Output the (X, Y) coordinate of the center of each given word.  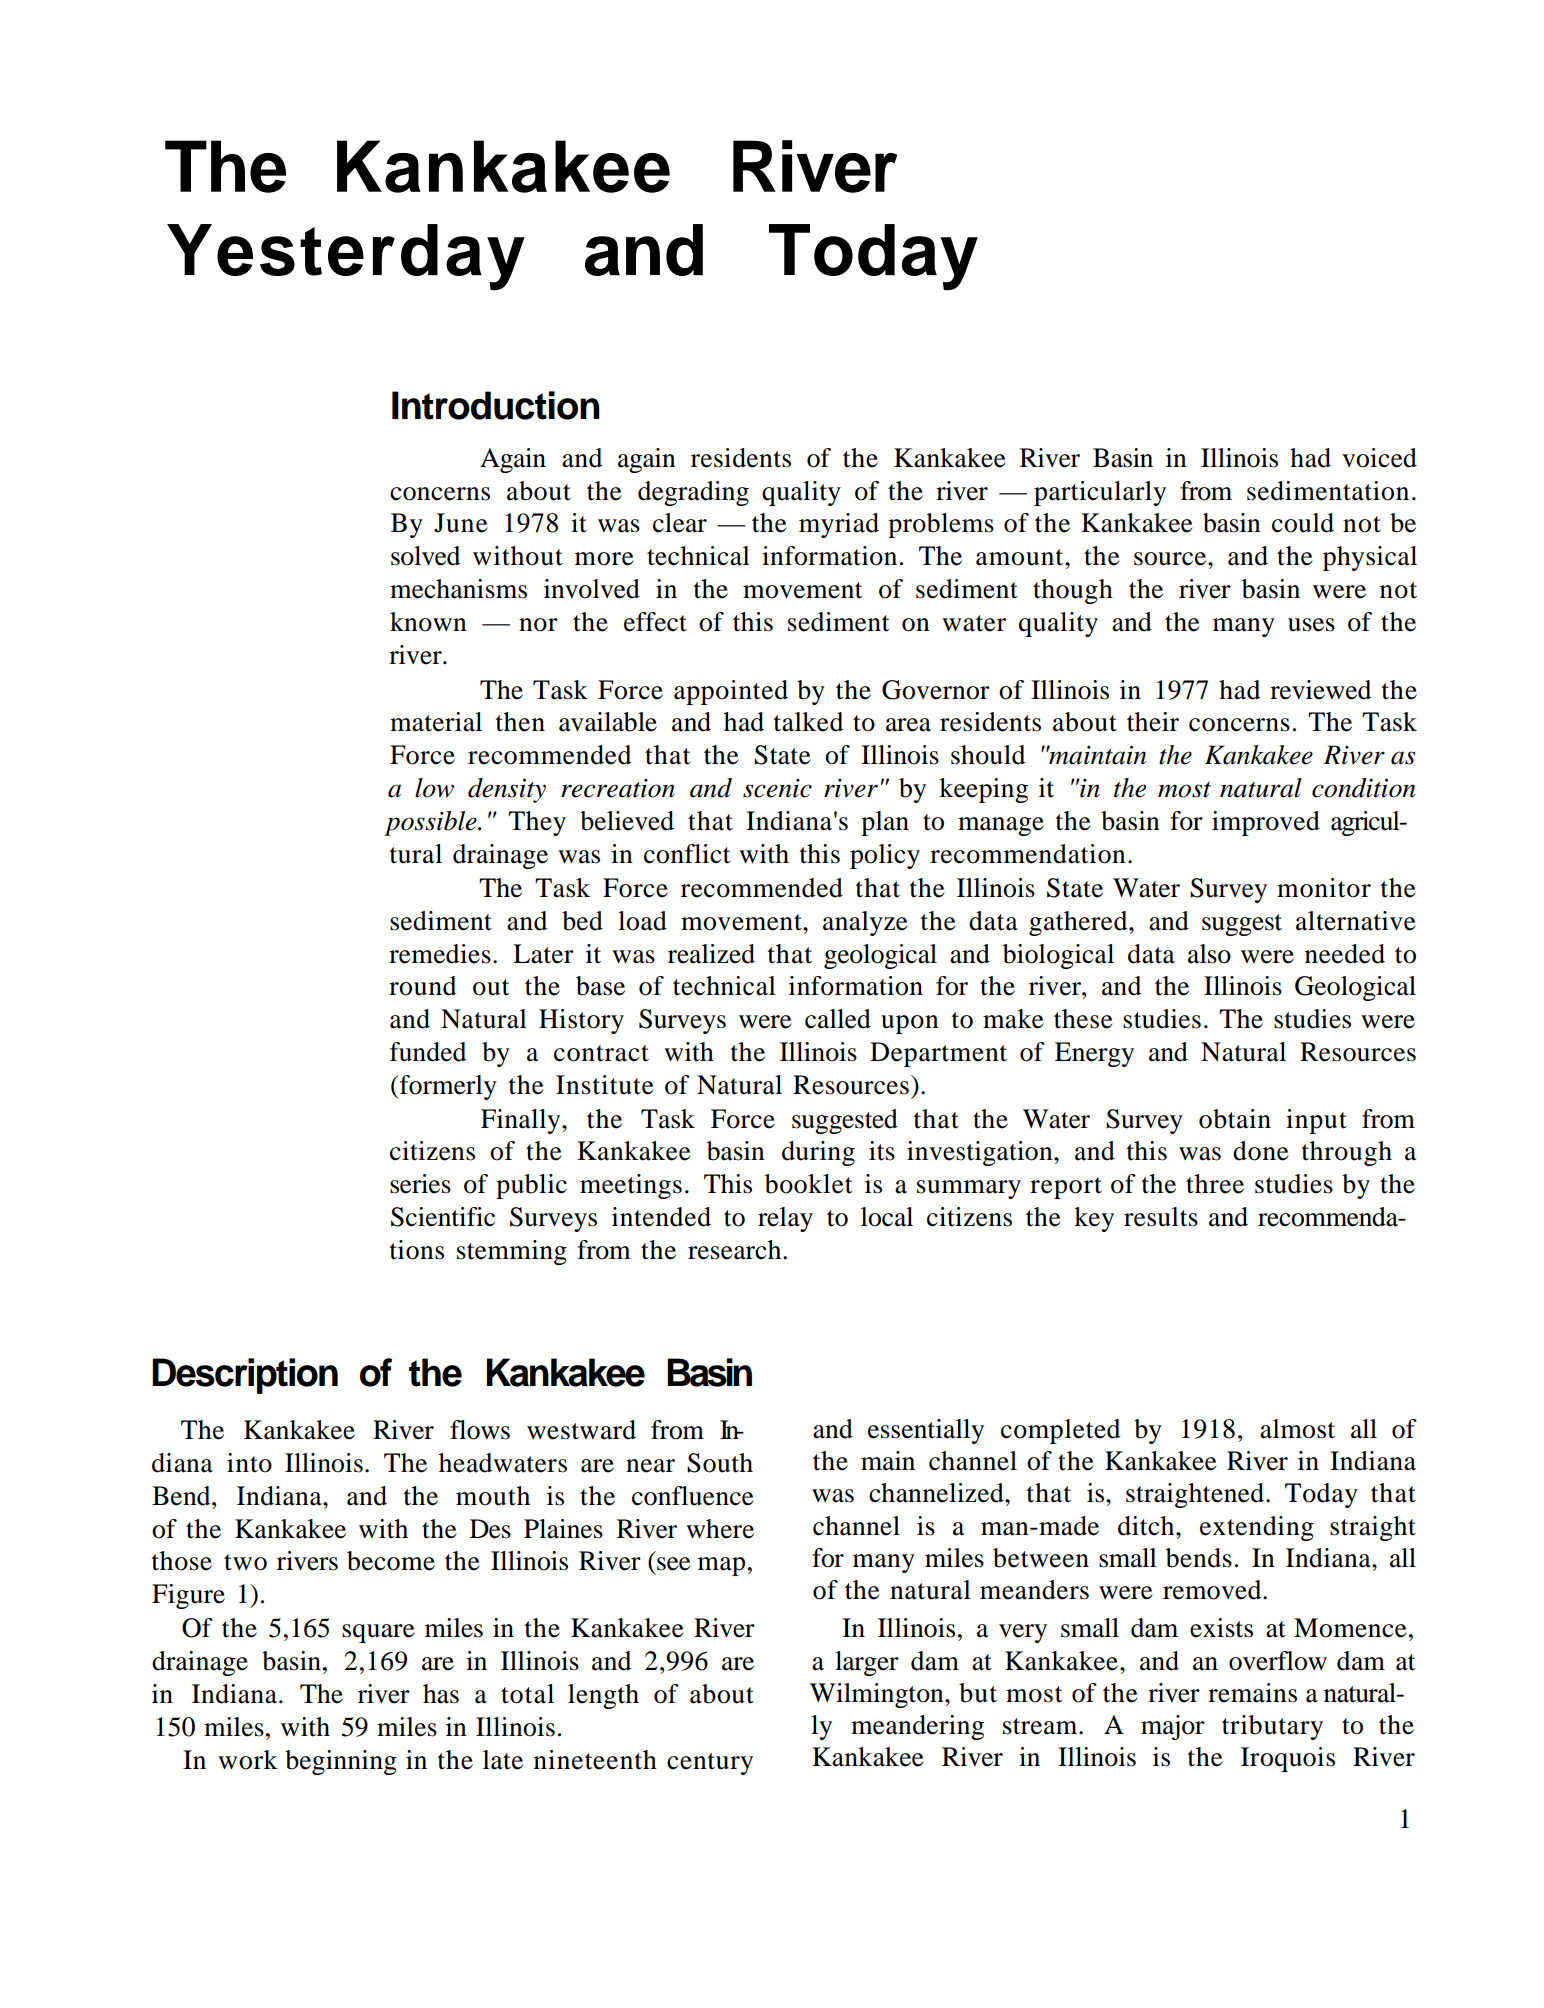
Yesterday (346, 257)
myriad (839, 525)
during (818, 1153)
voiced (1379, 458)
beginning (341, 1762)
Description (245, 1376)
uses (1311, 625)
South (720, 1463)
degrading (693, 493)
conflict (687, 854)
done (1260, 1151)
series (420, 1184)
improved (1266, 823)
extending (1257, 1528)
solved (425, 556)
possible (431, 823)
